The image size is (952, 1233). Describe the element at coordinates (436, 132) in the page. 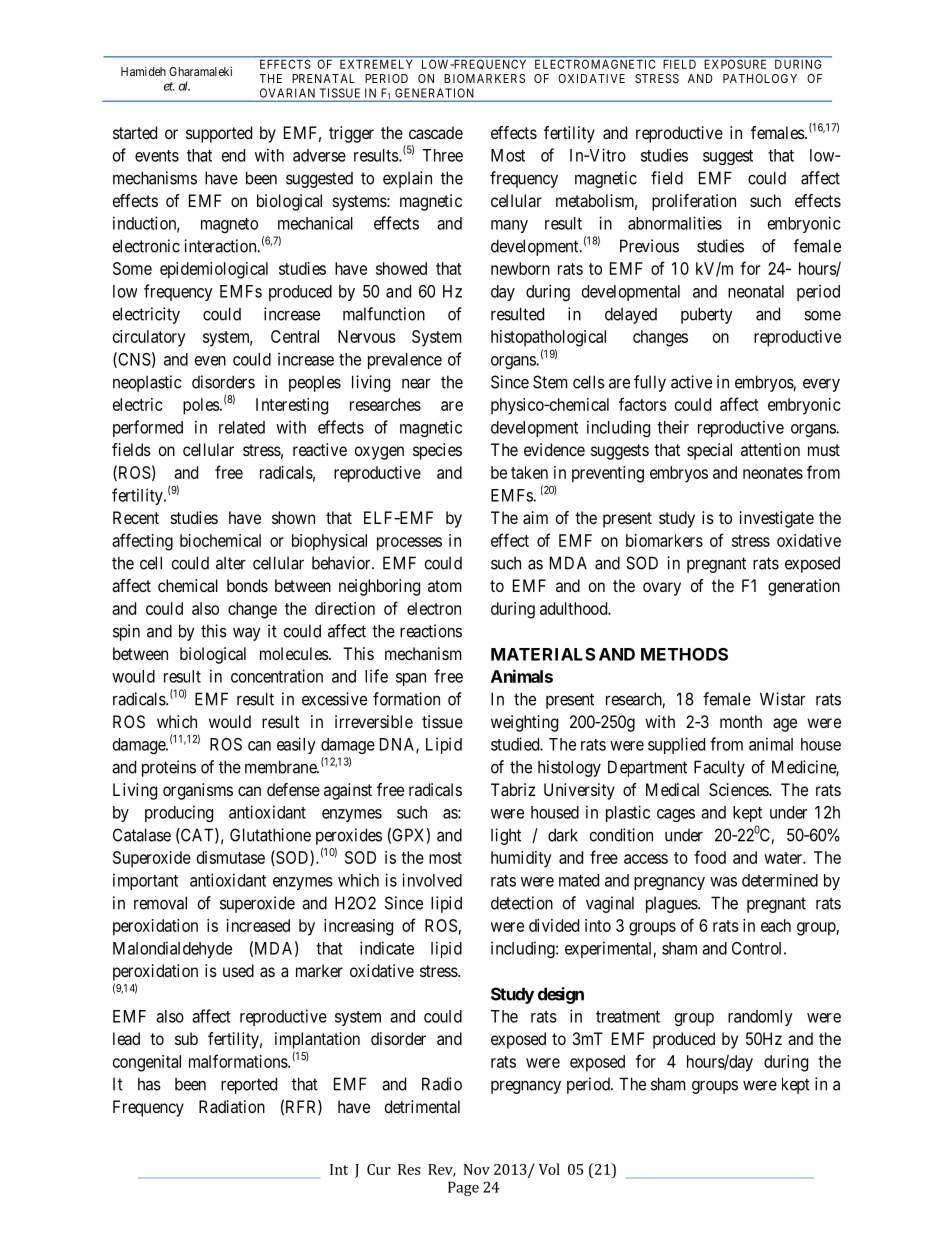

I see `cascade` at that location.
